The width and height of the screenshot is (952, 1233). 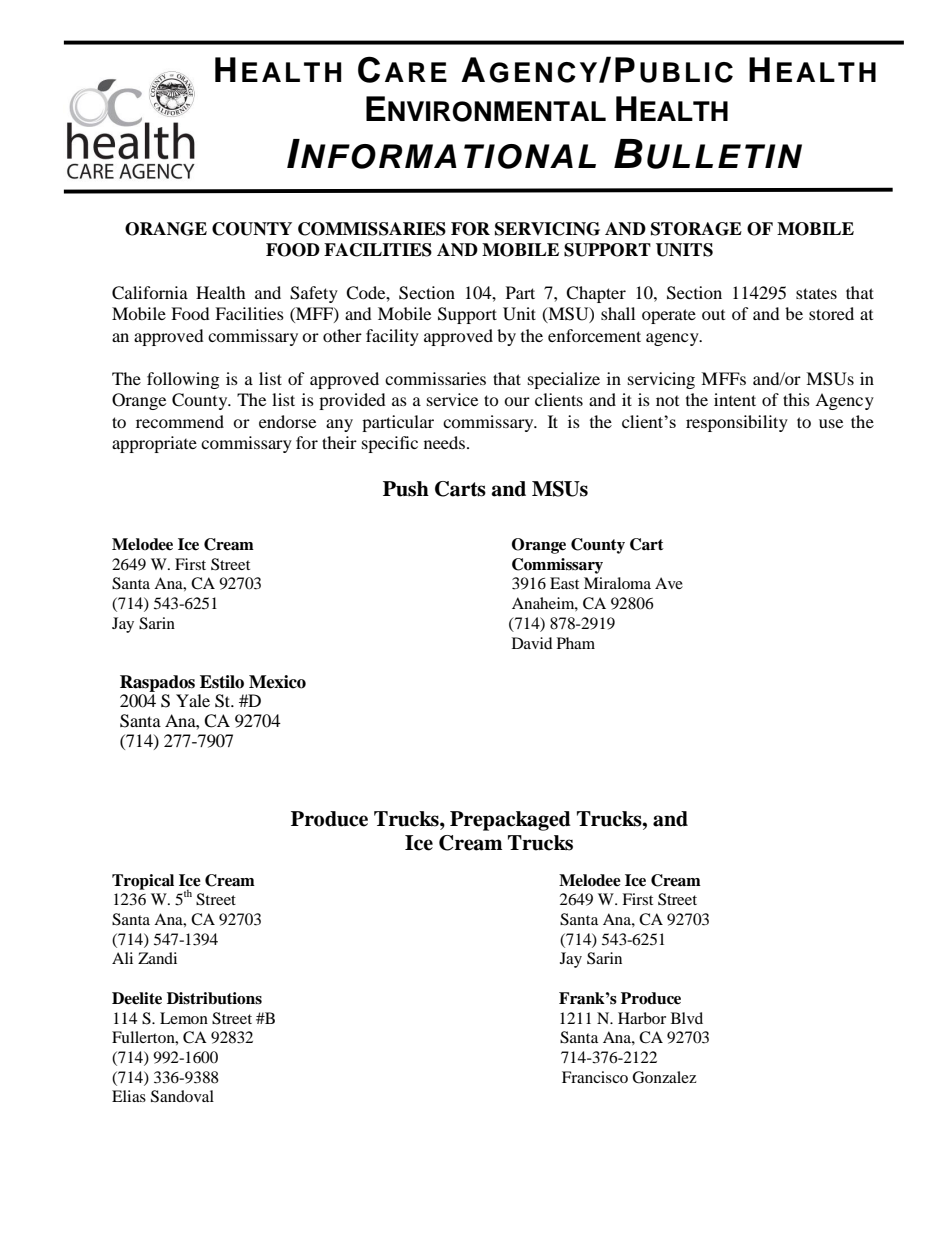 I want to click on Gonzalez, so click(x=664, y=1077).
